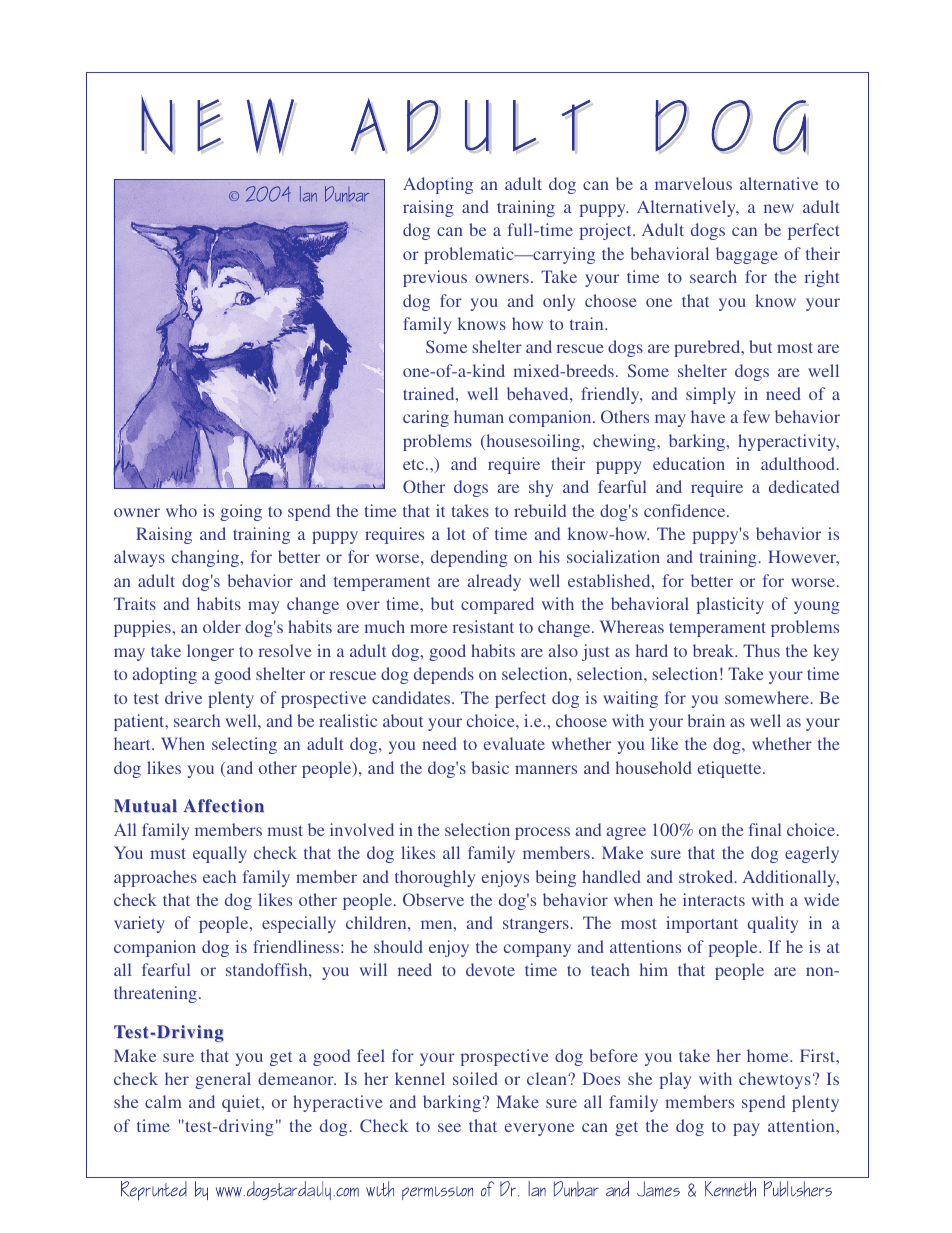  What do you see at coordinates (607, 231) in the page?
I see `project` at bounding box center [607, 231].
